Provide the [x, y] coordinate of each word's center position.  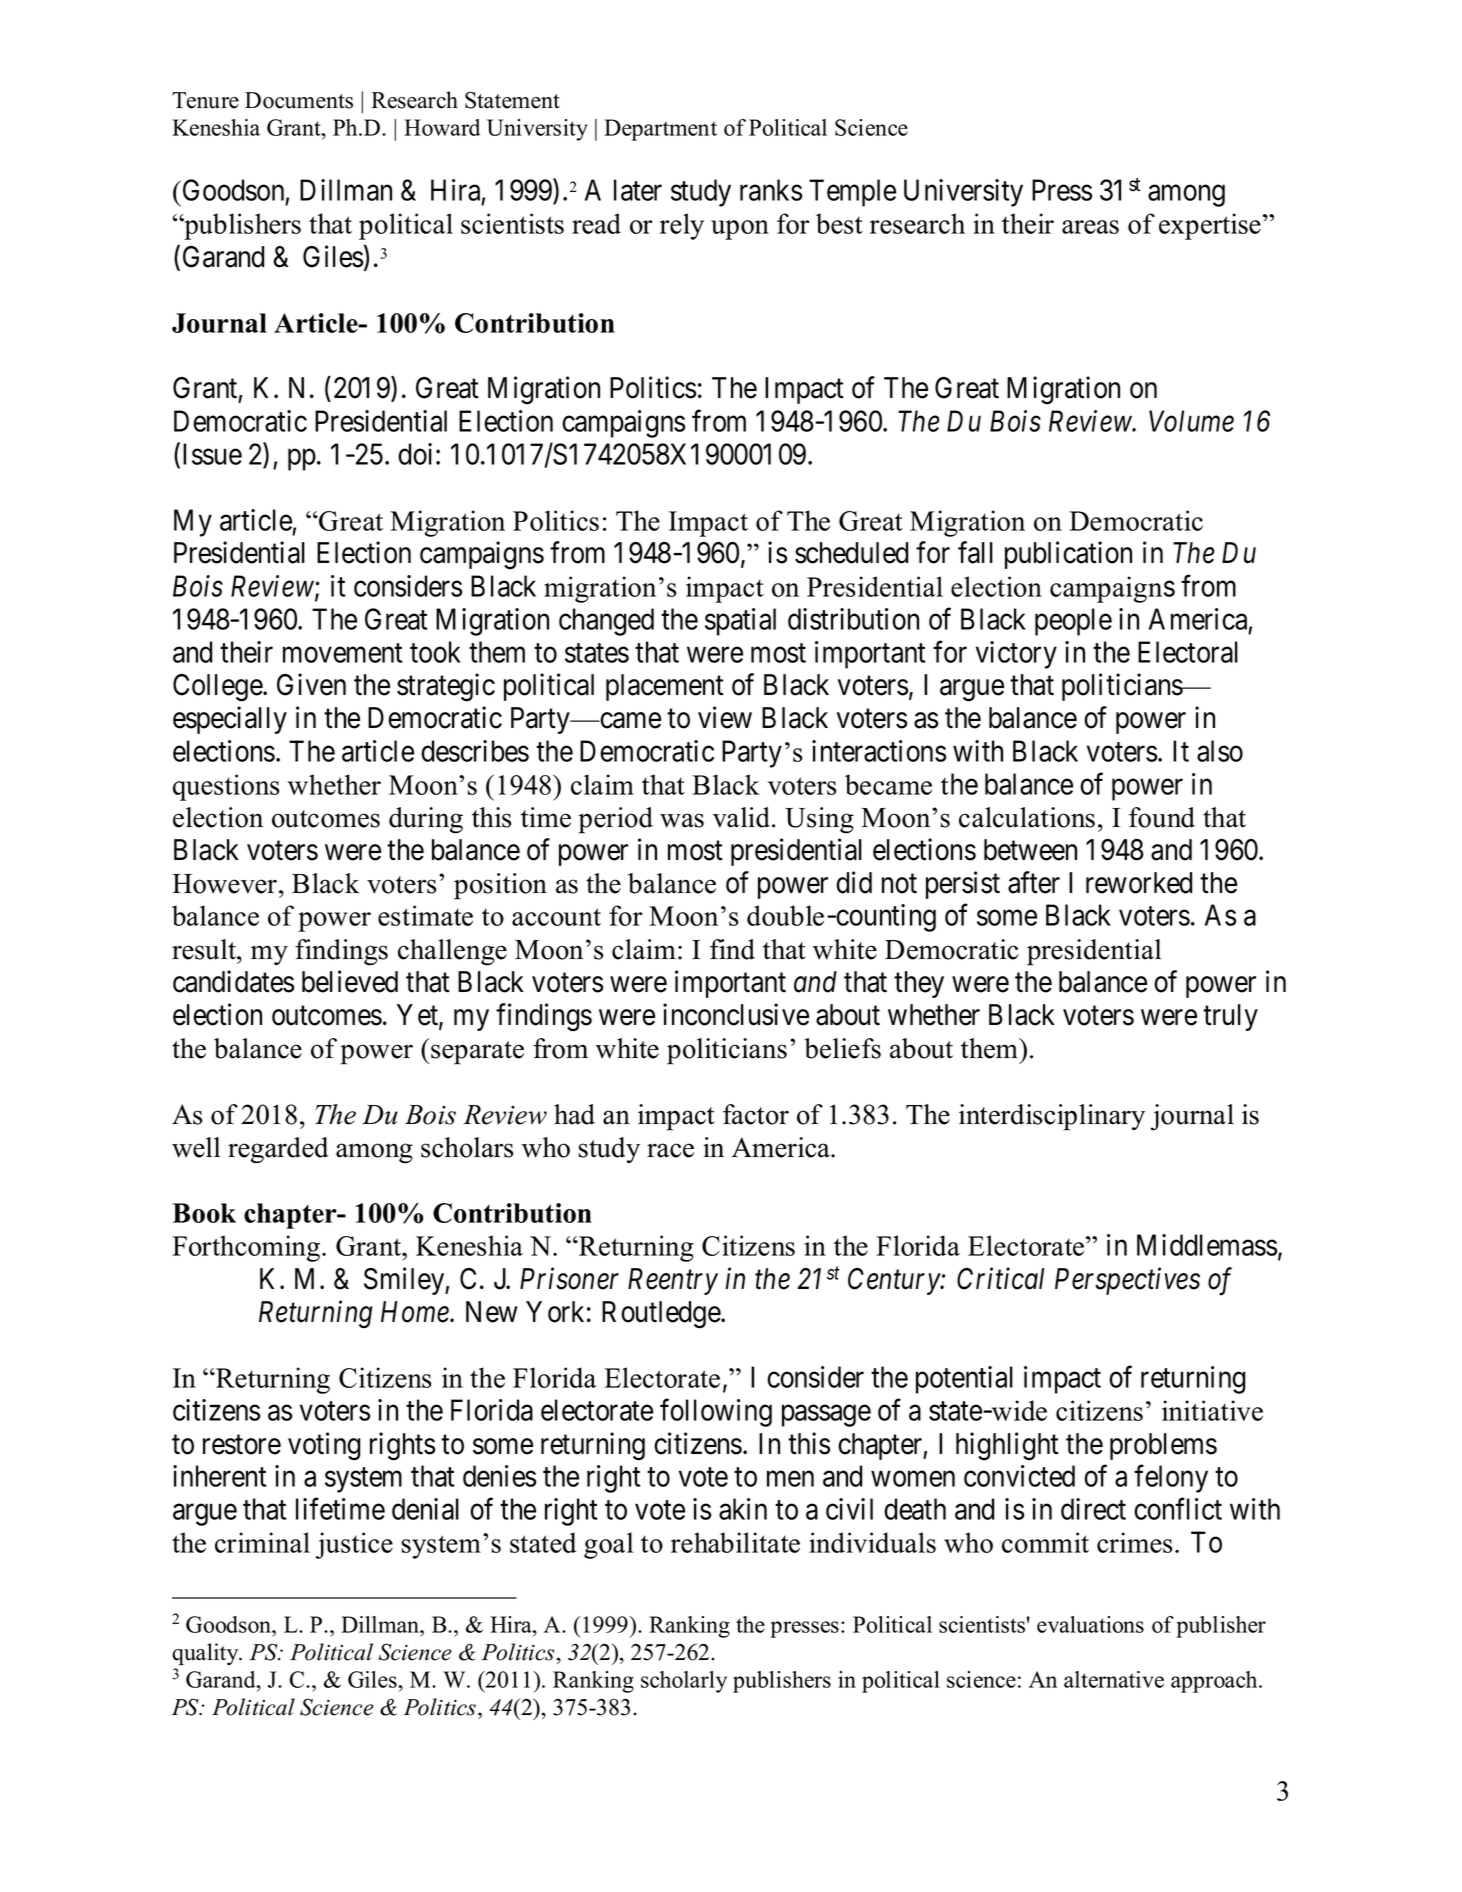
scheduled [851, 553]
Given [311, 684]
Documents [299, 100]
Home [416, 1312]
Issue [212, 454]
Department [660, 130]
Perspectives [1127, 1281]
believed [350, 981]
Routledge [662, 1315]
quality [206, 1654]
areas [1090, 227]
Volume [1191, 421]
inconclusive [736, 1014]
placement [665, 687]
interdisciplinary [1052, 1117]
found [1162, 817]
